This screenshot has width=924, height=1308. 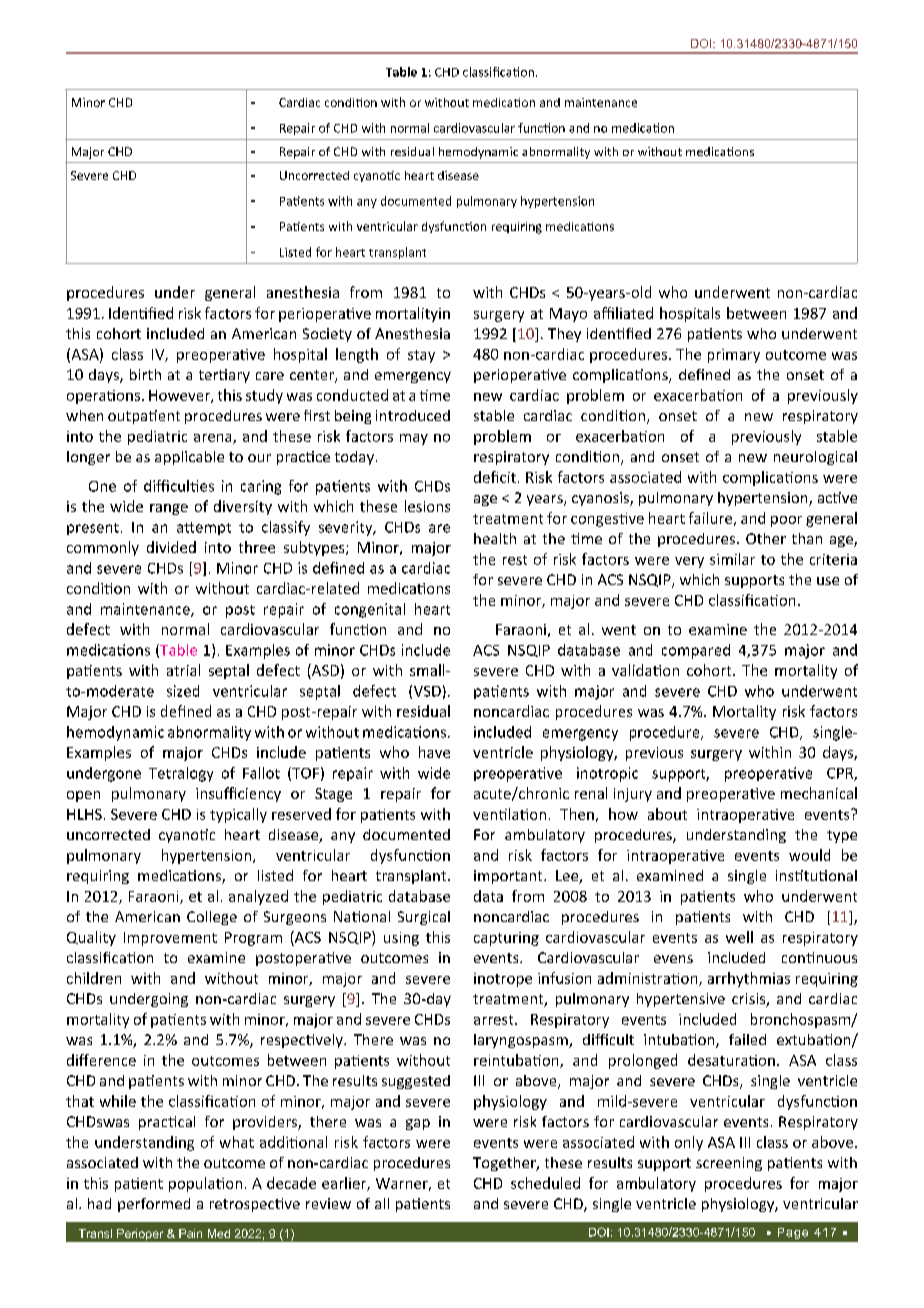 I want to click on Together, so click(x=505, y=1164).
